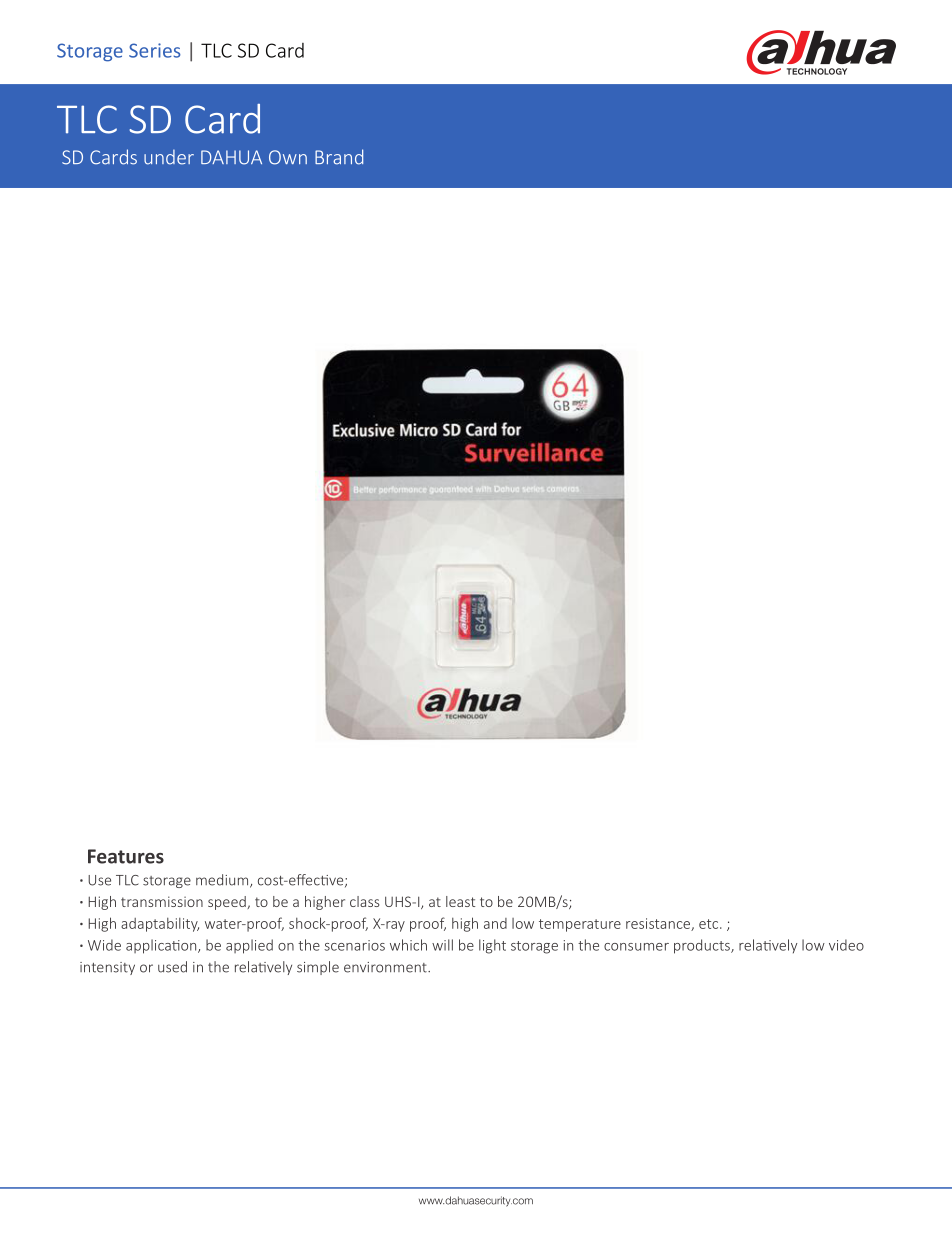 The image size is (952, 1233). I want to click on least, so click(460, 901).
